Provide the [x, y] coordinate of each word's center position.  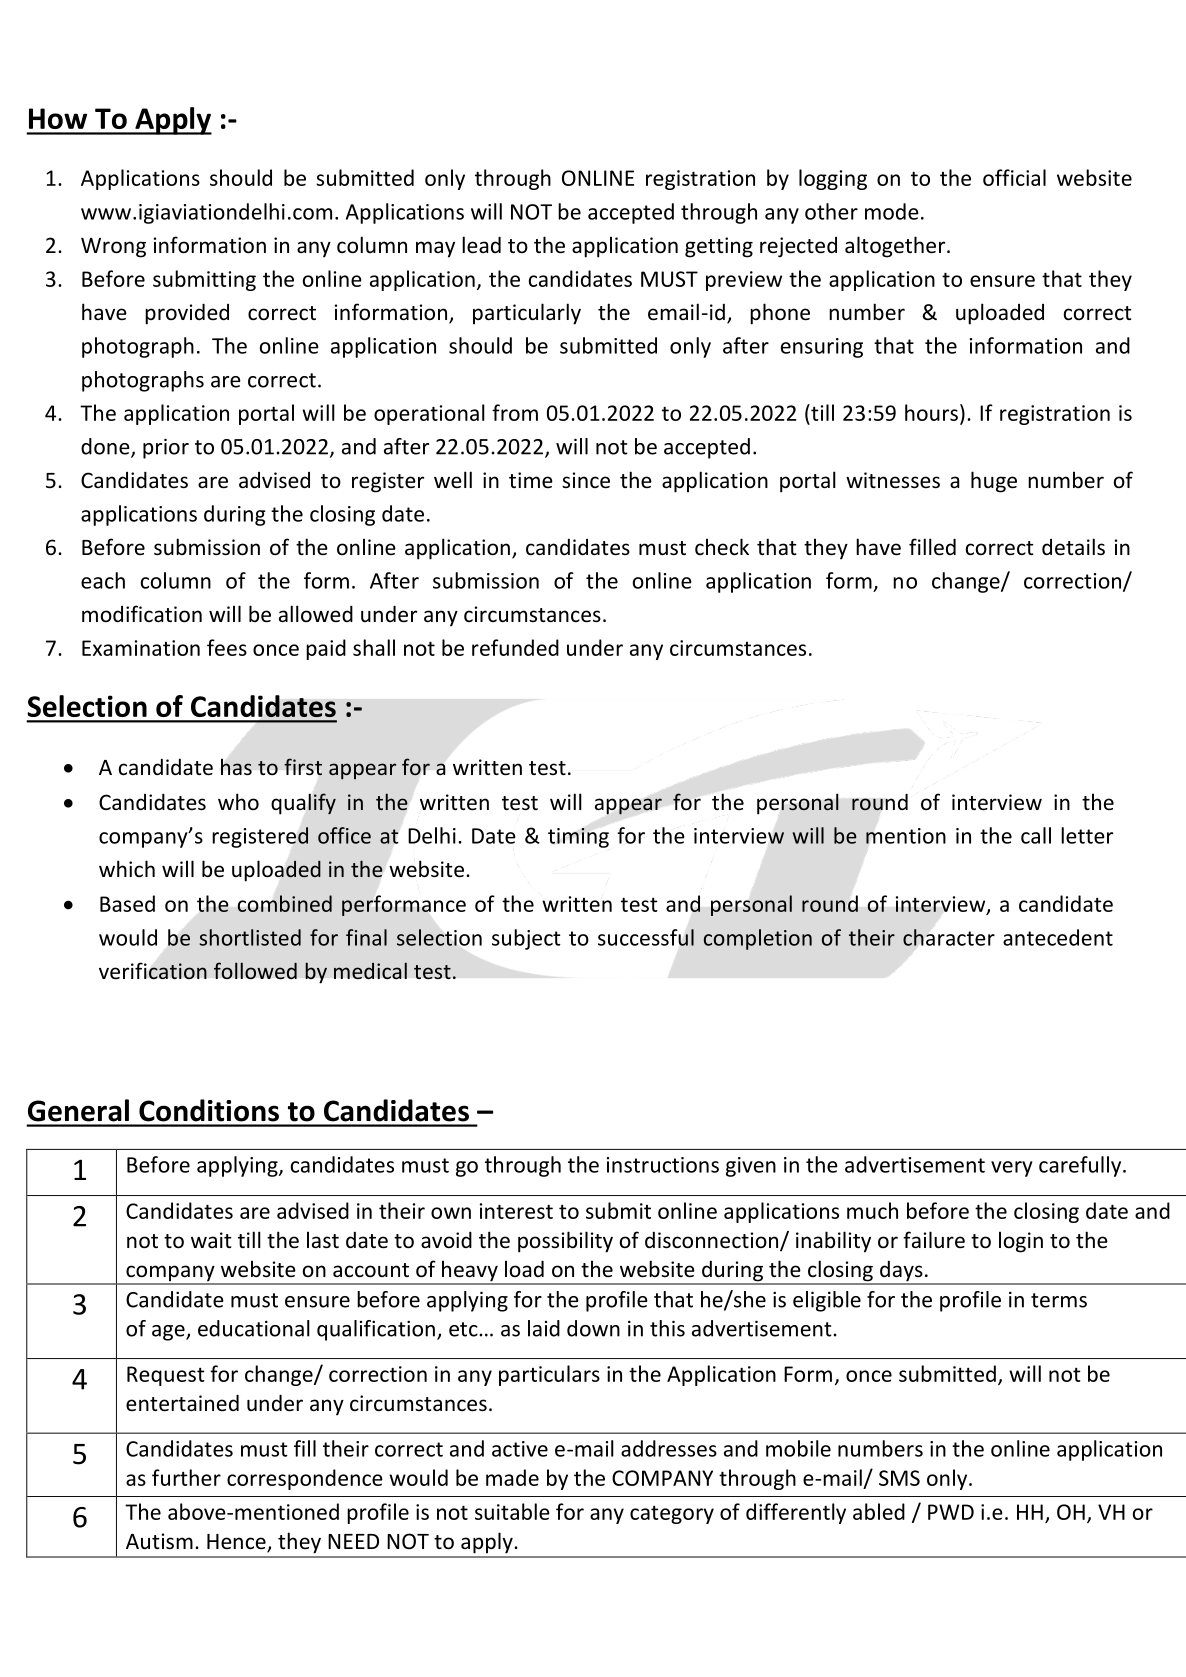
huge [994, 482]
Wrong [113, 248]
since [586, 480]
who [238, 801]
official [1014, 177]
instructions [663, 1165]
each [103, 580]
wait [211, 1240]
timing [578, 838]
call [1036, 835]
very [1012, 1169]
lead [481, 245]
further [186, 1477]
